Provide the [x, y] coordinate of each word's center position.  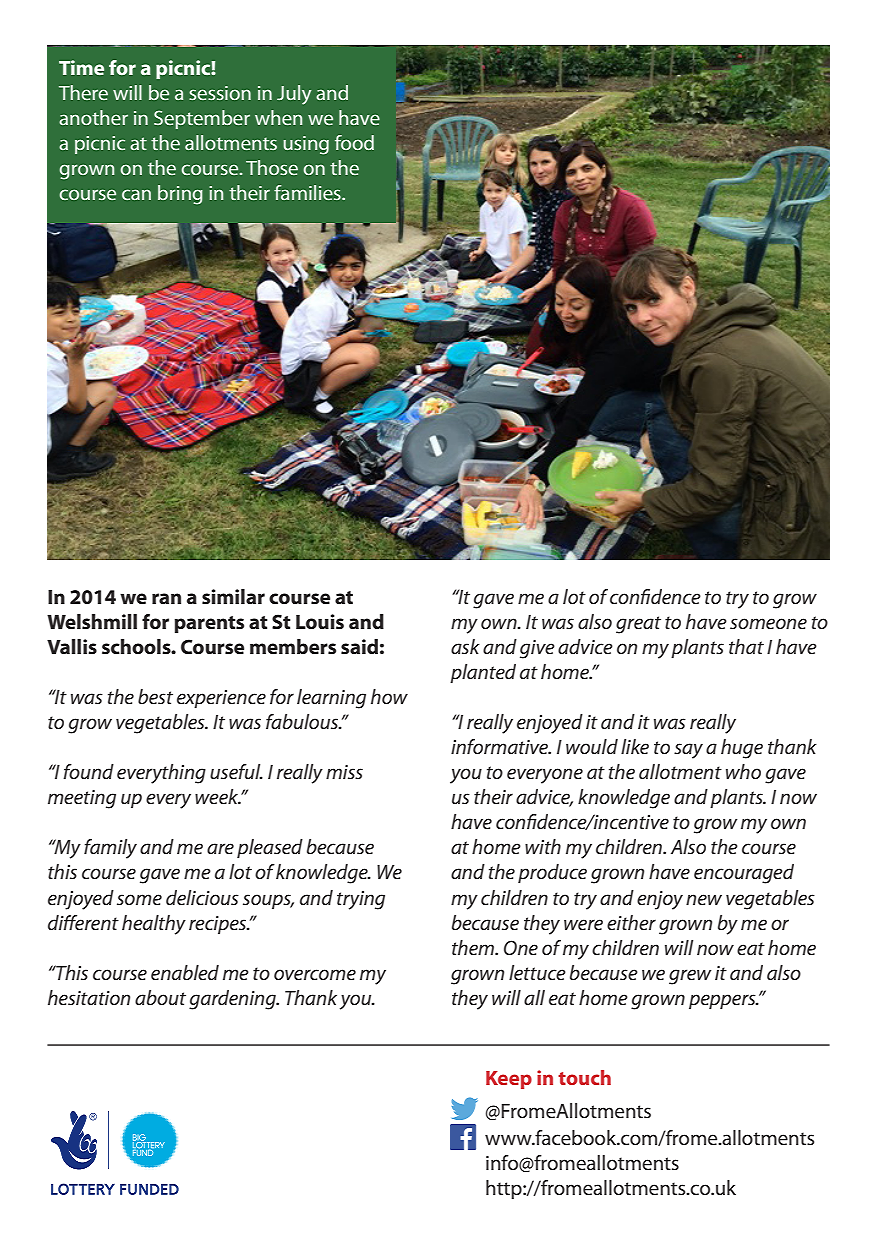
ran [166, 598]
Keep [509, 1080]
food [354, 142]
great [638, 625]
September [202, 119]
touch [584, 1077]
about [160, 998]
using [306, 145]
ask [465, 646]
